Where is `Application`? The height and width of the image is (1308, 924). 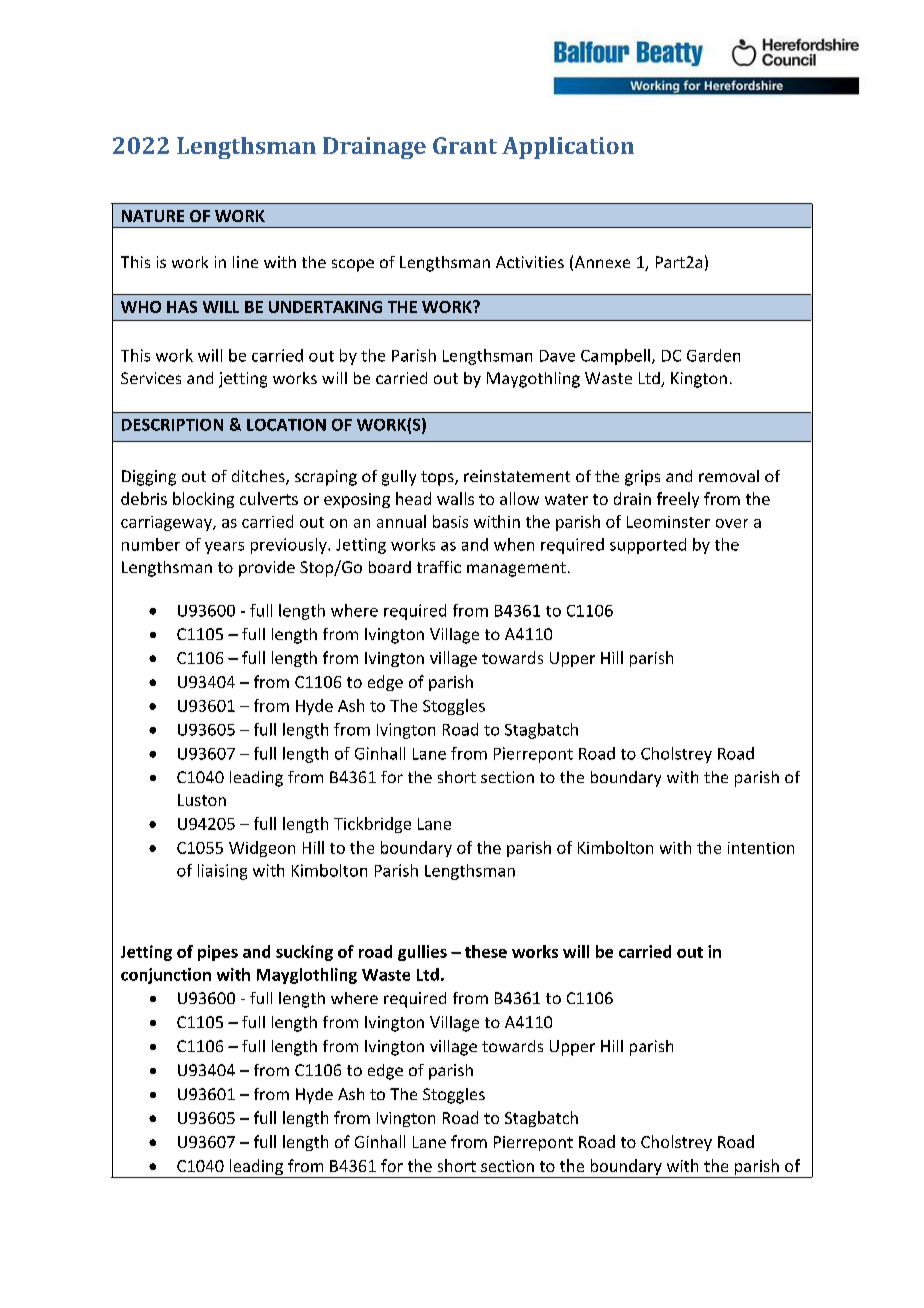 Application is located at coordinates (568, 148).
